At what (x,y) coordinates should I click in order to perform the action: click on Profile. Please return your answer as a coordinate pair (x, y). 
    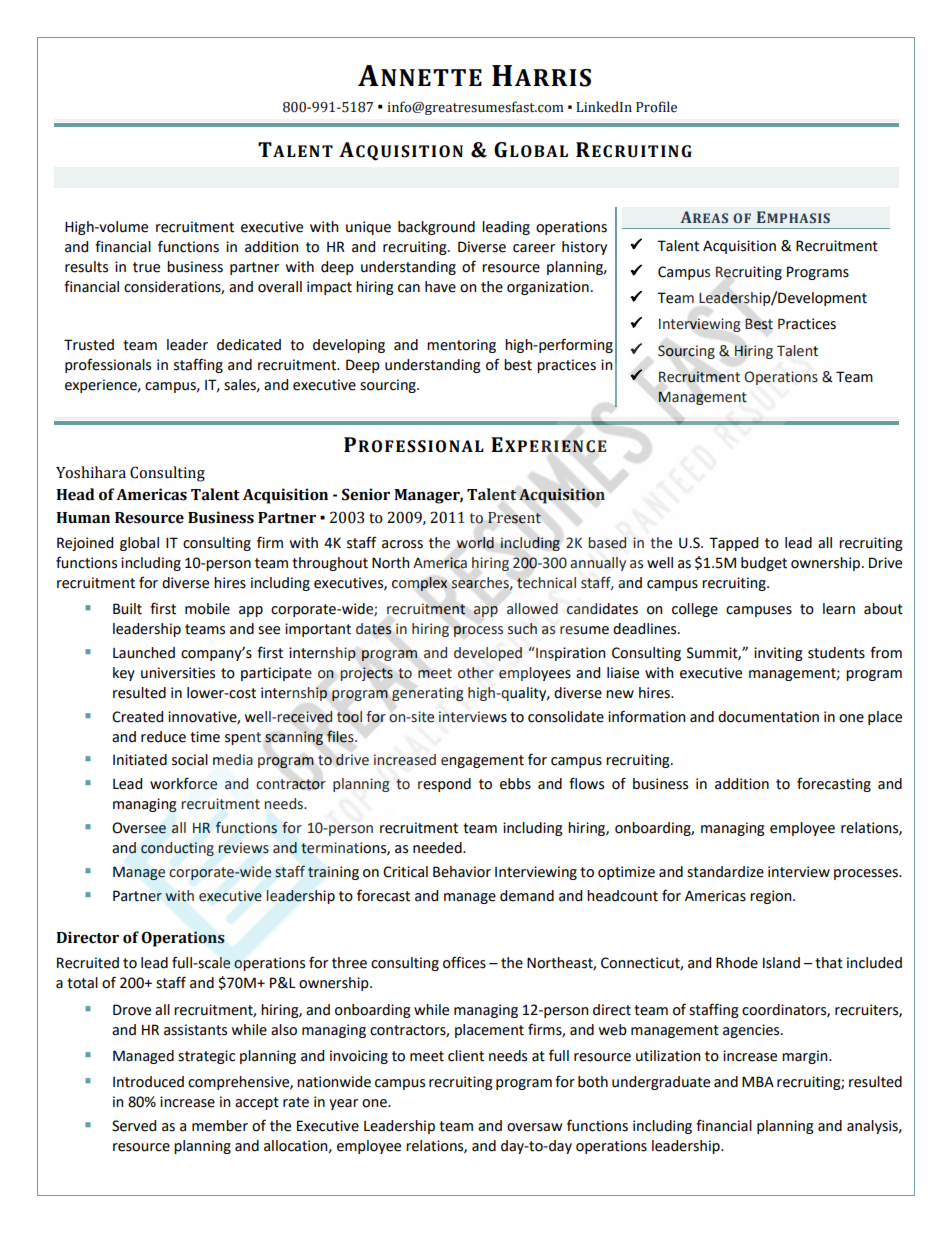
    Looking at the image, I should click on (656, 107).
